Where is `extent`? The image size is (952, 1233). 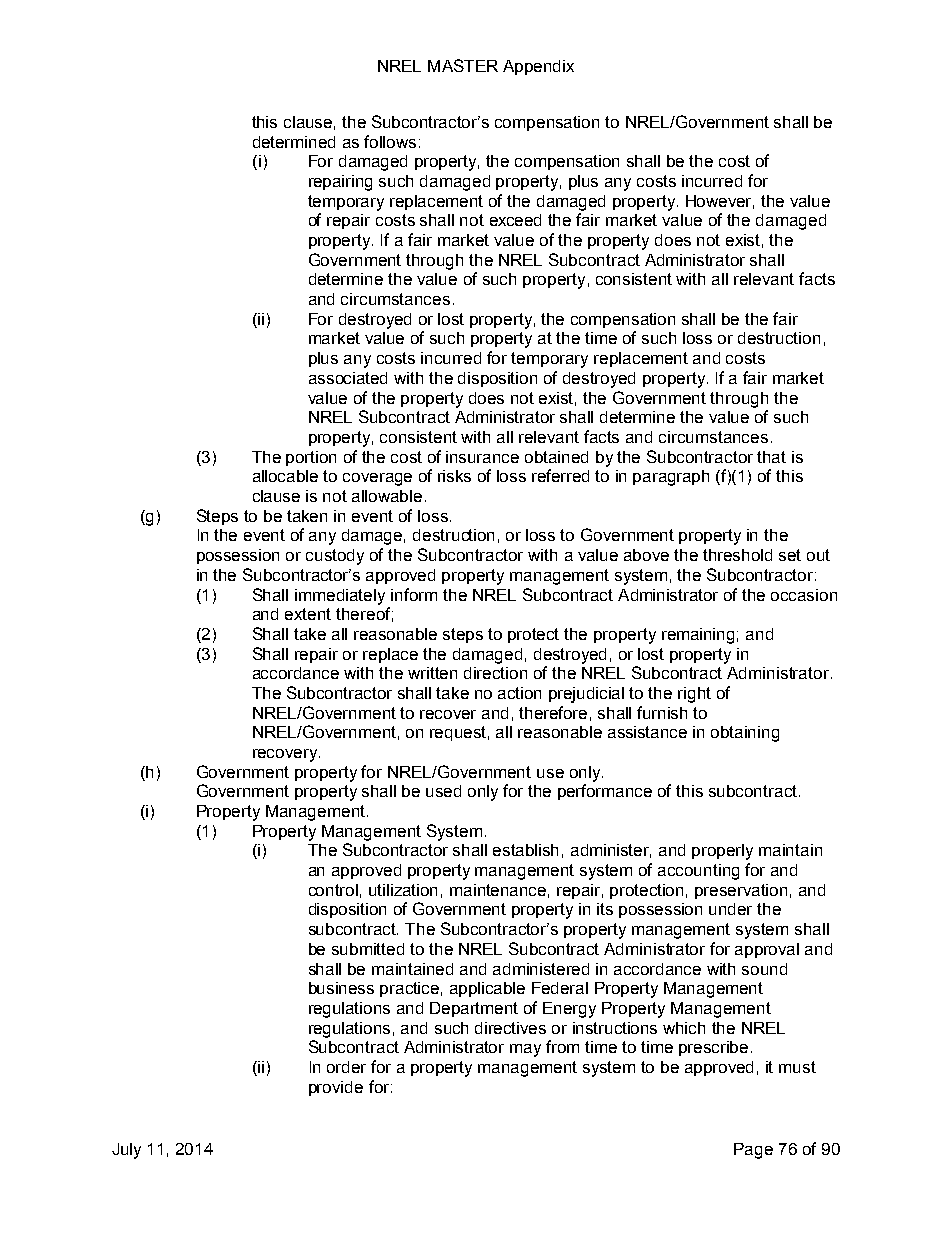 extent is located at coordinates (308, 614).
